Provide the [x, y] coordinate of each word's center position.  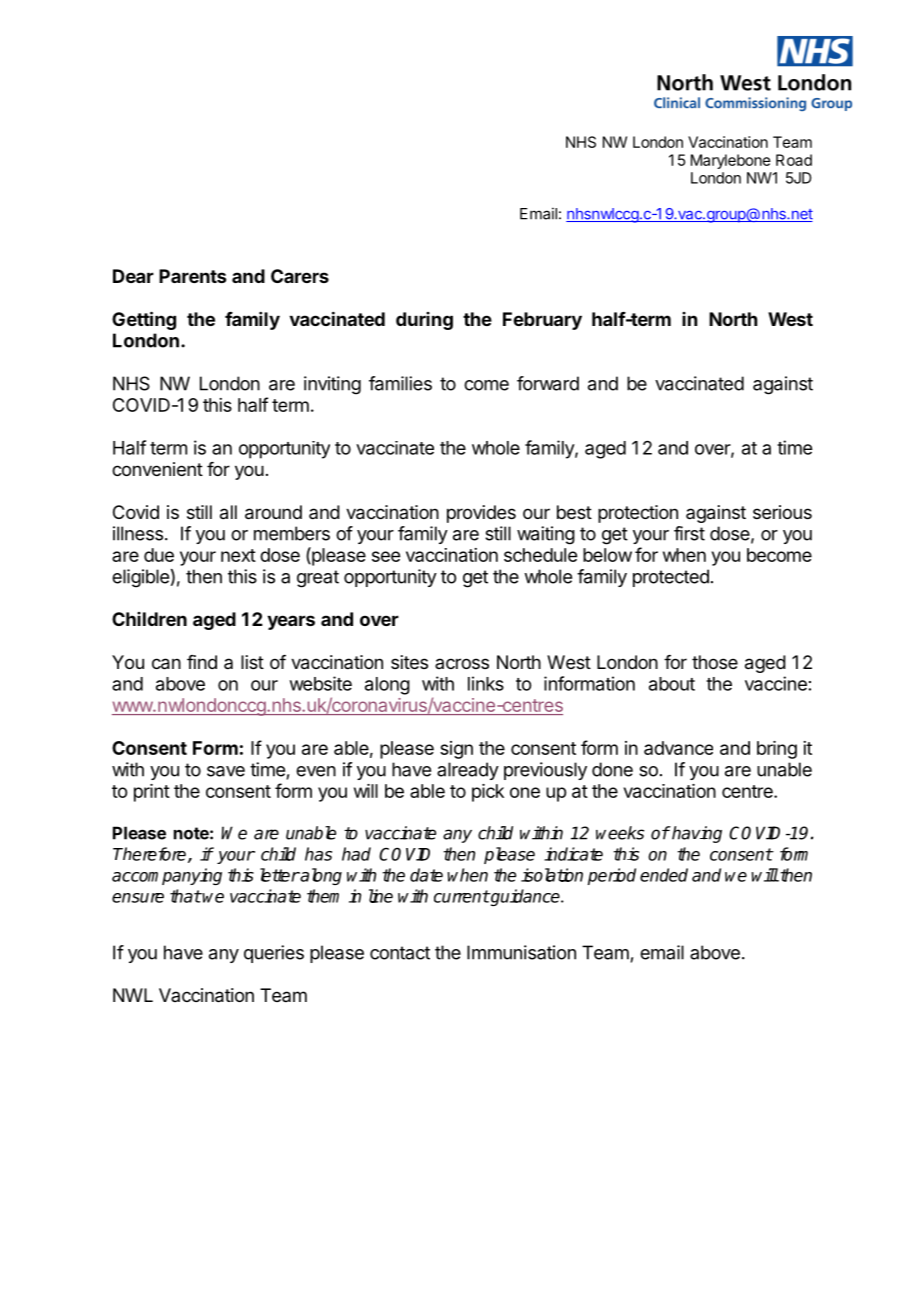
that [185, 896]
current [462, 896]
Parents [192, 276]
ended [664, 875]
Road [794, 160]
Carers [300, 276]
